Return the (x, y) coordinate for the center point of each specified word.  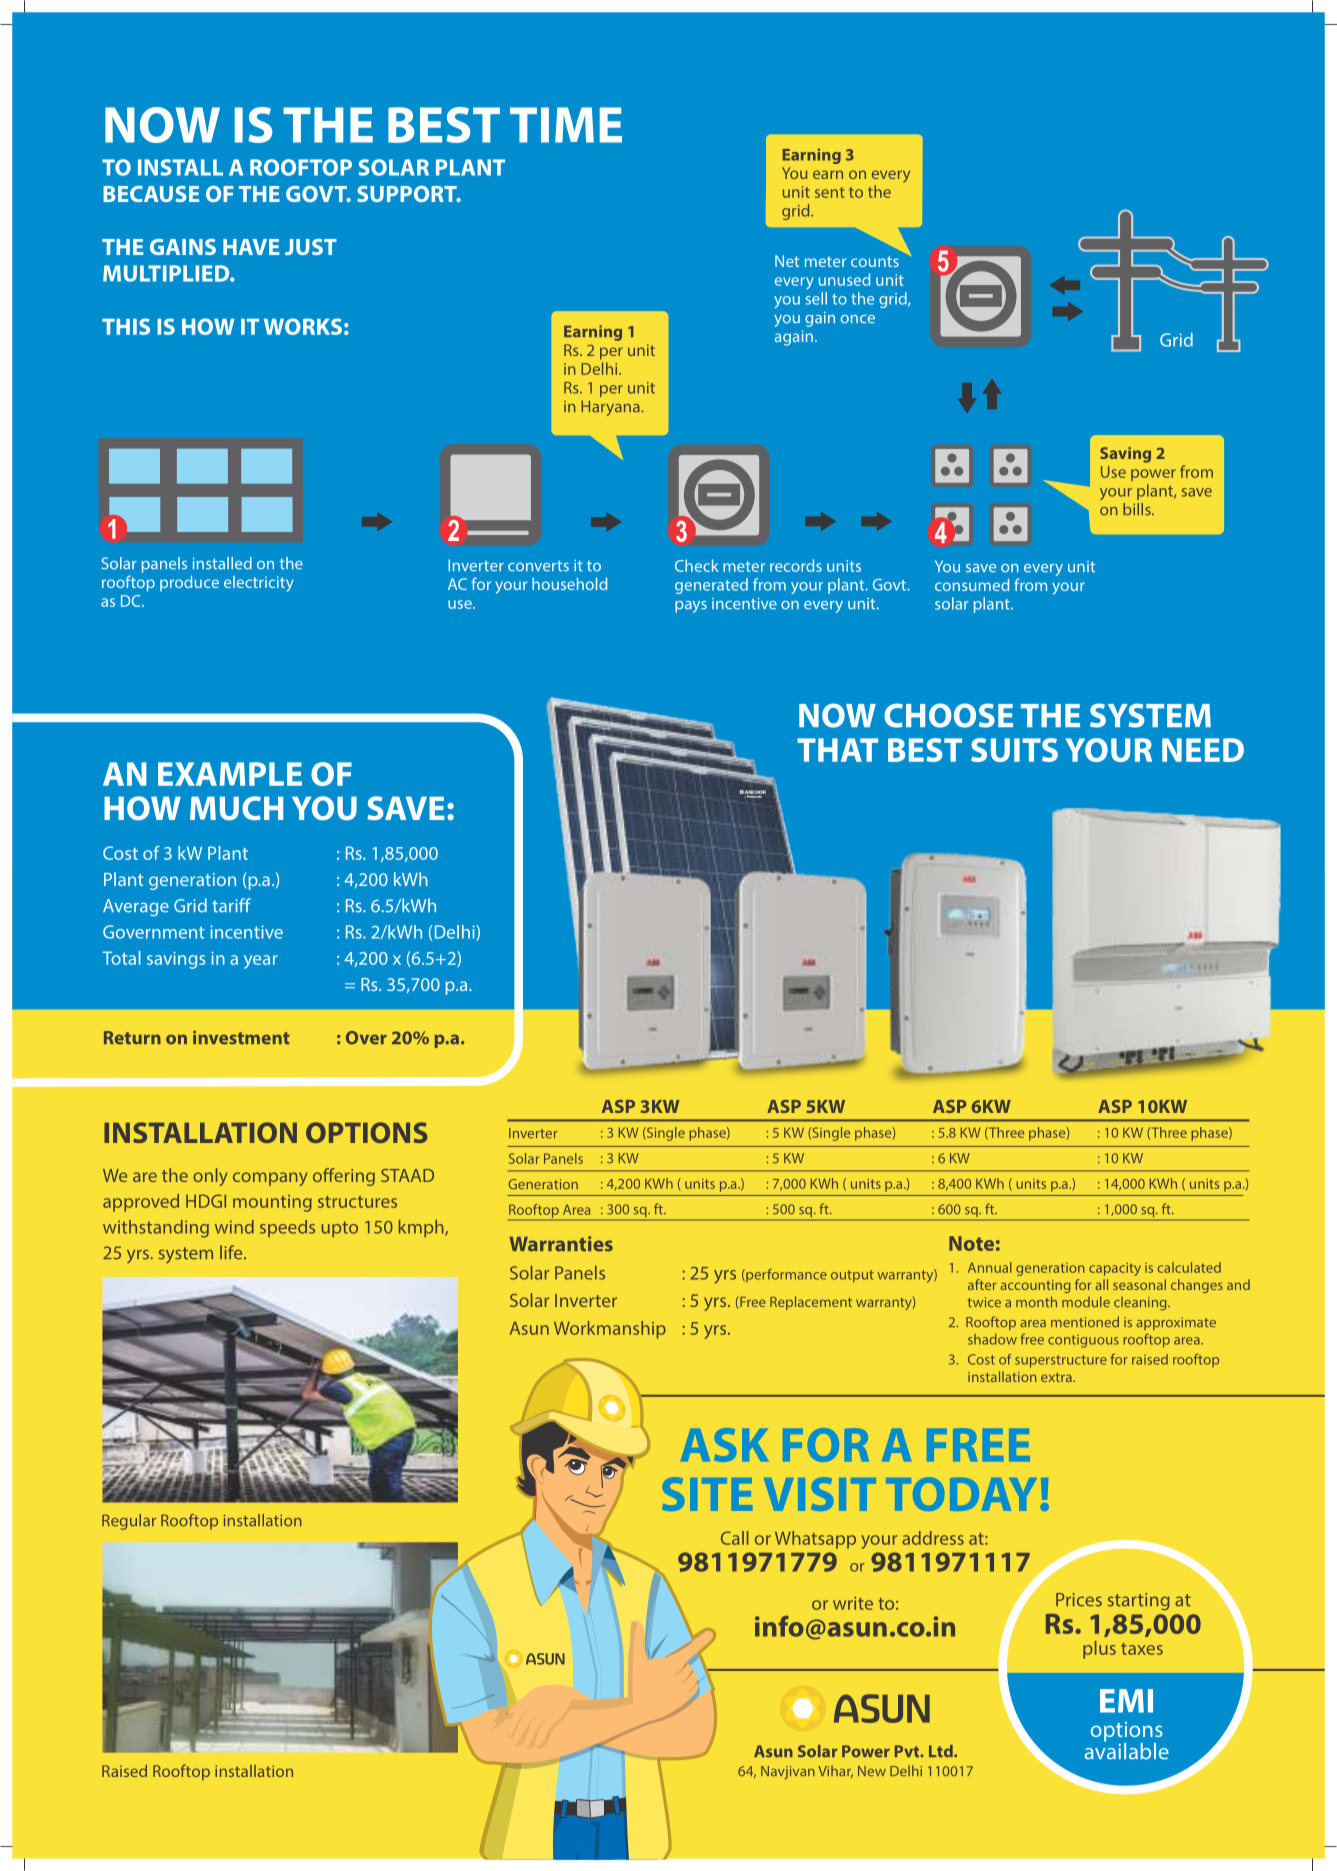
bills (1138, 509)
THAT (837, 750)
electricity (259, 584)
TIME (566, 125)
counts (875, 261)
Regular (129, 1522)
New (872, 1771)
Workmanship (610, 1330)
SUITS (1014, 750)
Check (697, 565)
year (261, 962)
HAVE (251, 247)
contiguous (1083, 1341)
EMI (1126, 1701)
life (232, 1252)
